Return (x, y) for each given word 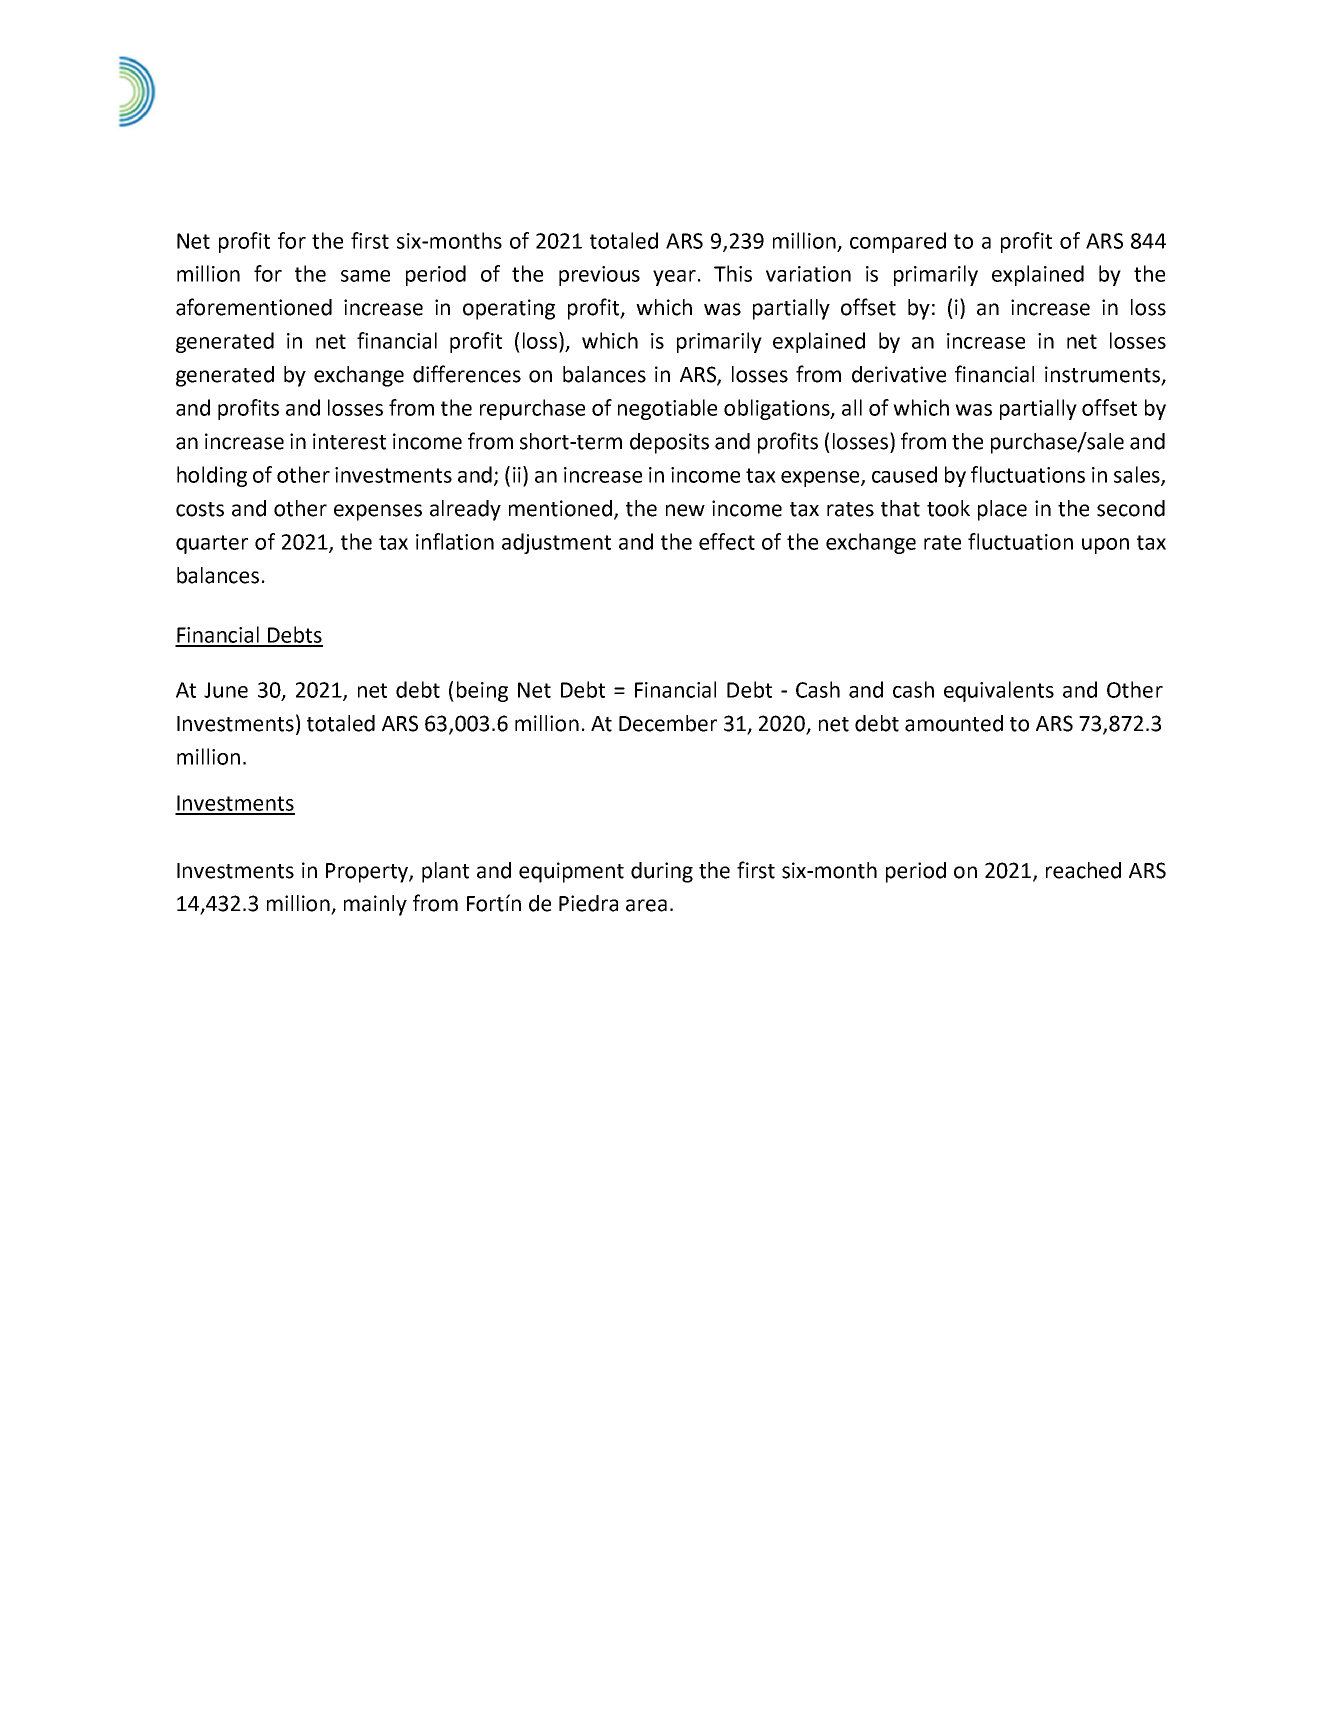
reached (1083, 870)
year (674, 278)
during (662, 872)
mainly (375, 905)
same (365, 276)
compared (898, 242)
